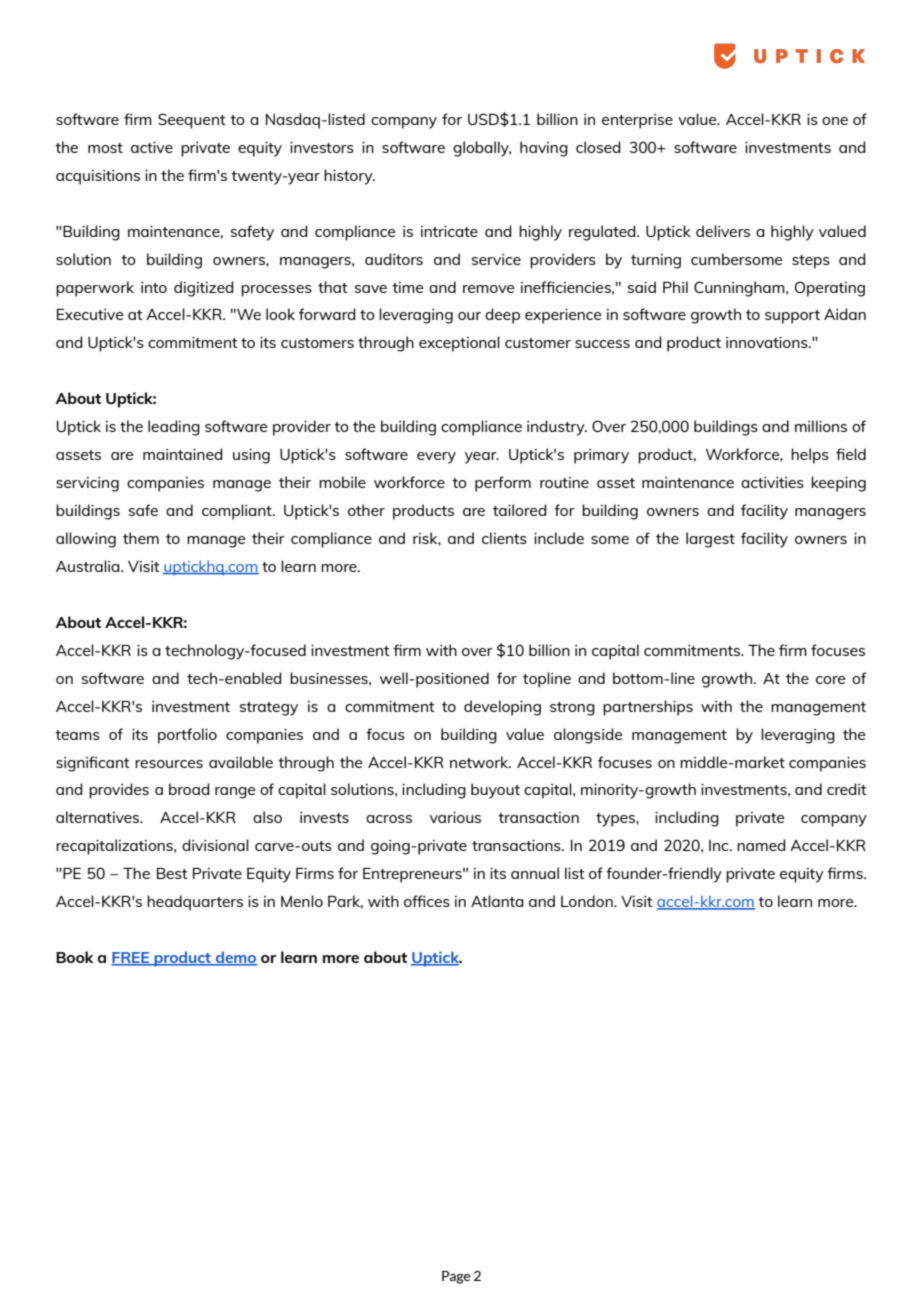  Describe the element at coordinates (172, 873) in the screenshot. I see `Best` at that location.
